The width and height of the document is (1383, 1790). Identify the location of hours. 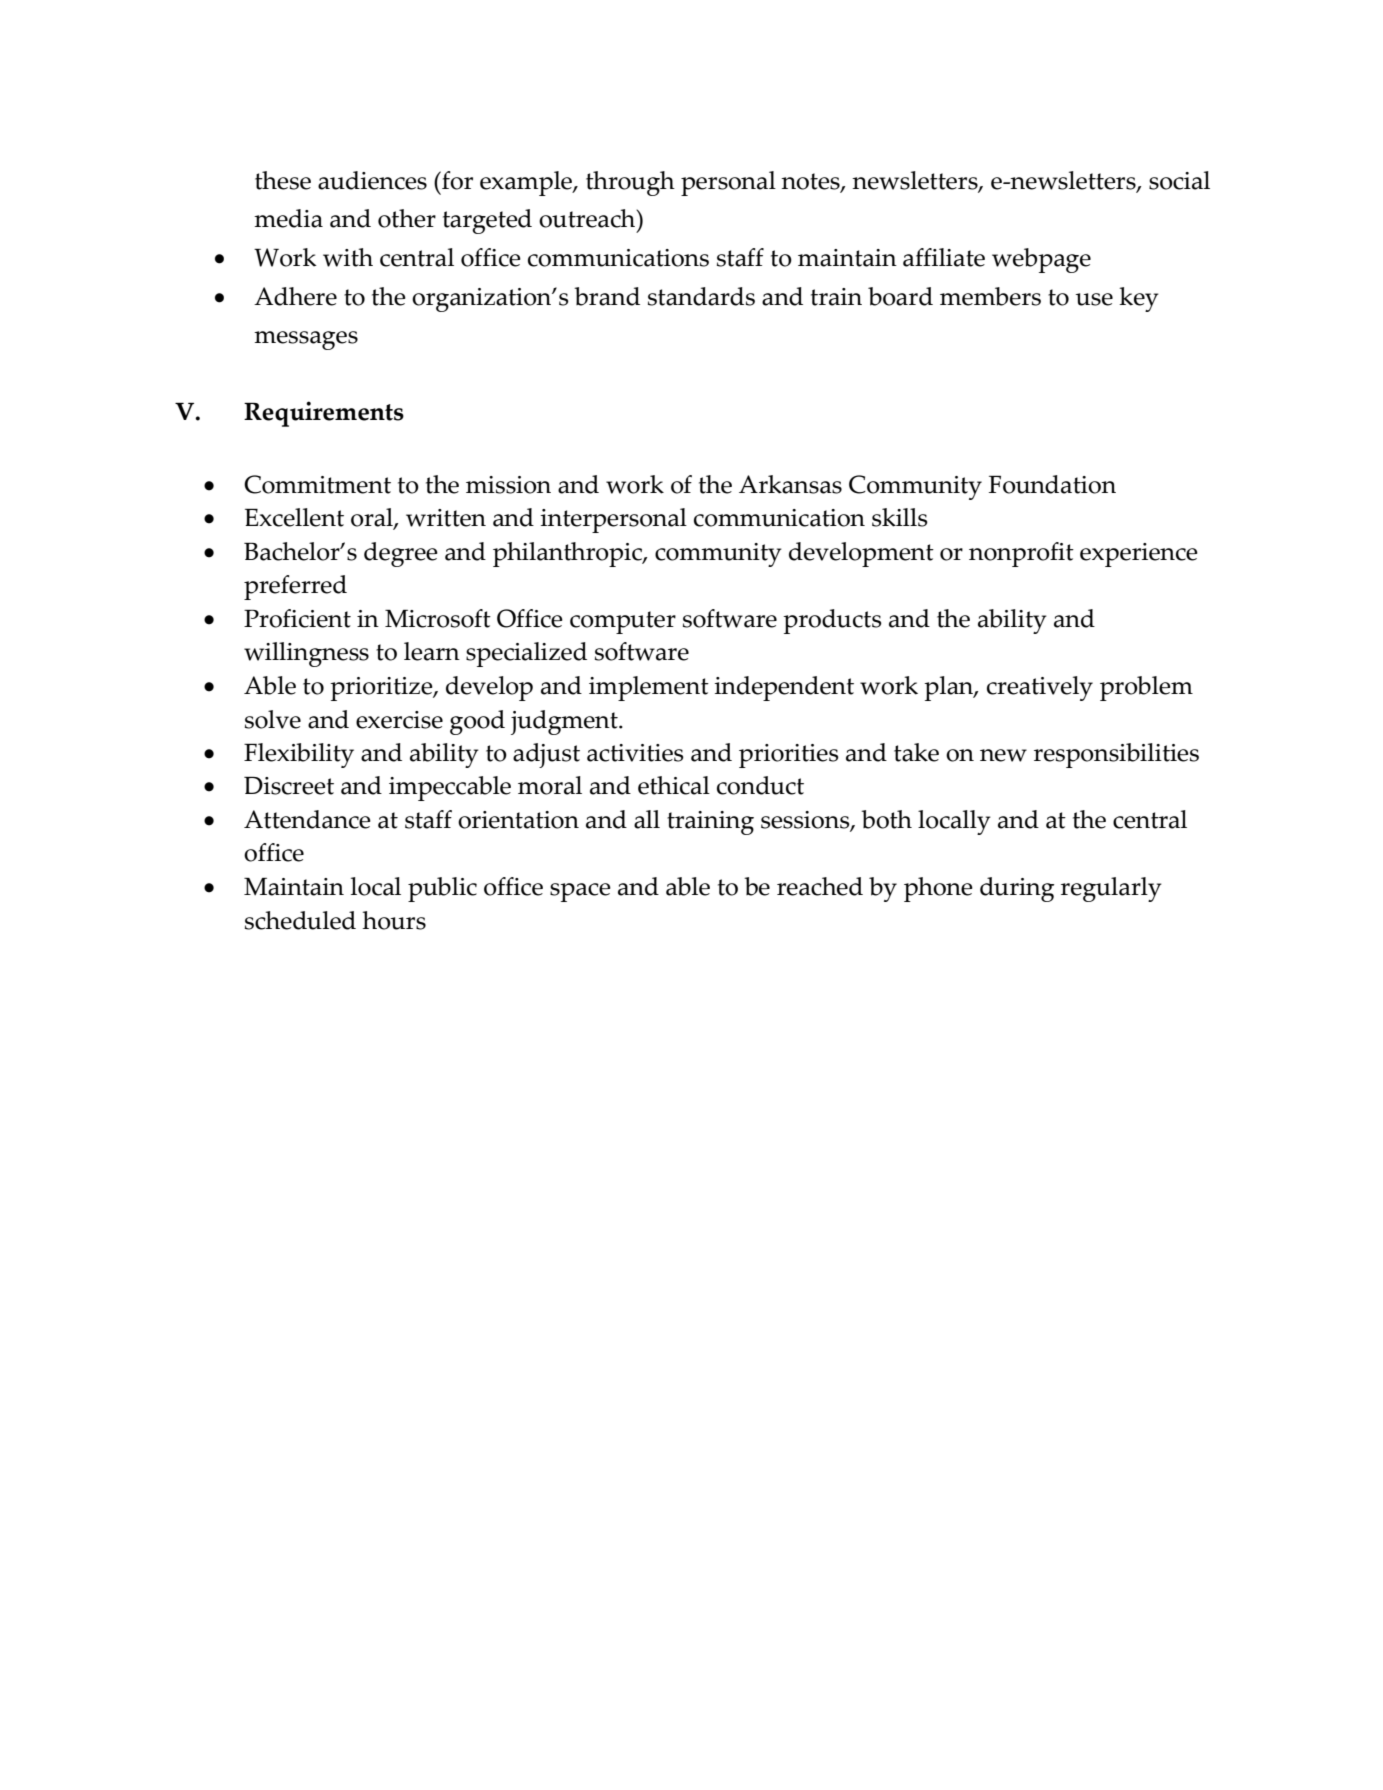
(394, 920).
